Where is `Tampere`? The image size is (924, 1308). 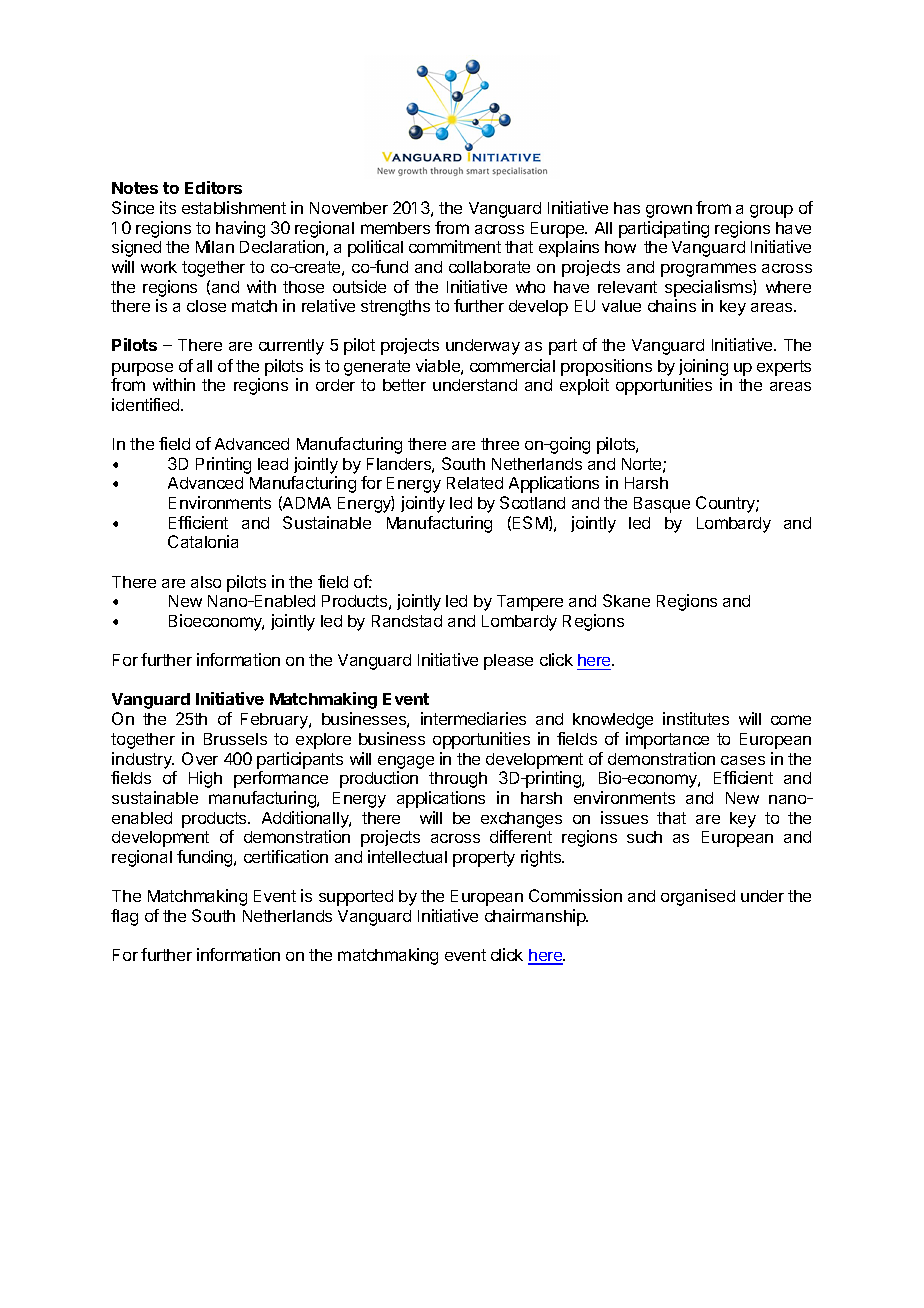 Tampere is located at coordinates (530, 603).
